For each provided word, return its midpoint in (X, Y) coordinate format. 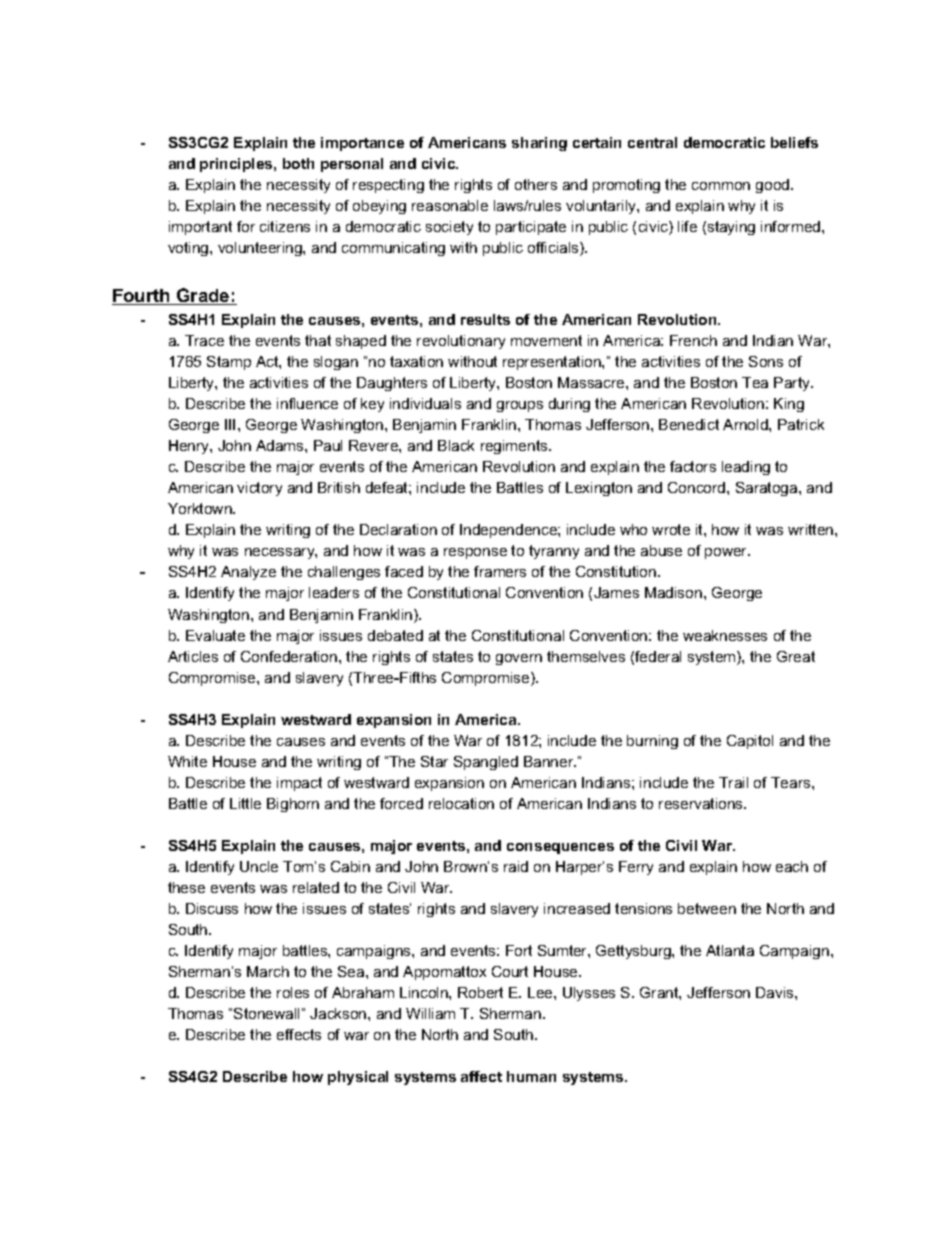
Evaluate (215, 635)
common (721, 186)
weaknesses (725, 635)
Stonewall (266, 1013)
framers (500, 571)
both (298, 163)
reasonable (450, 205)
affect (481, 1076)
